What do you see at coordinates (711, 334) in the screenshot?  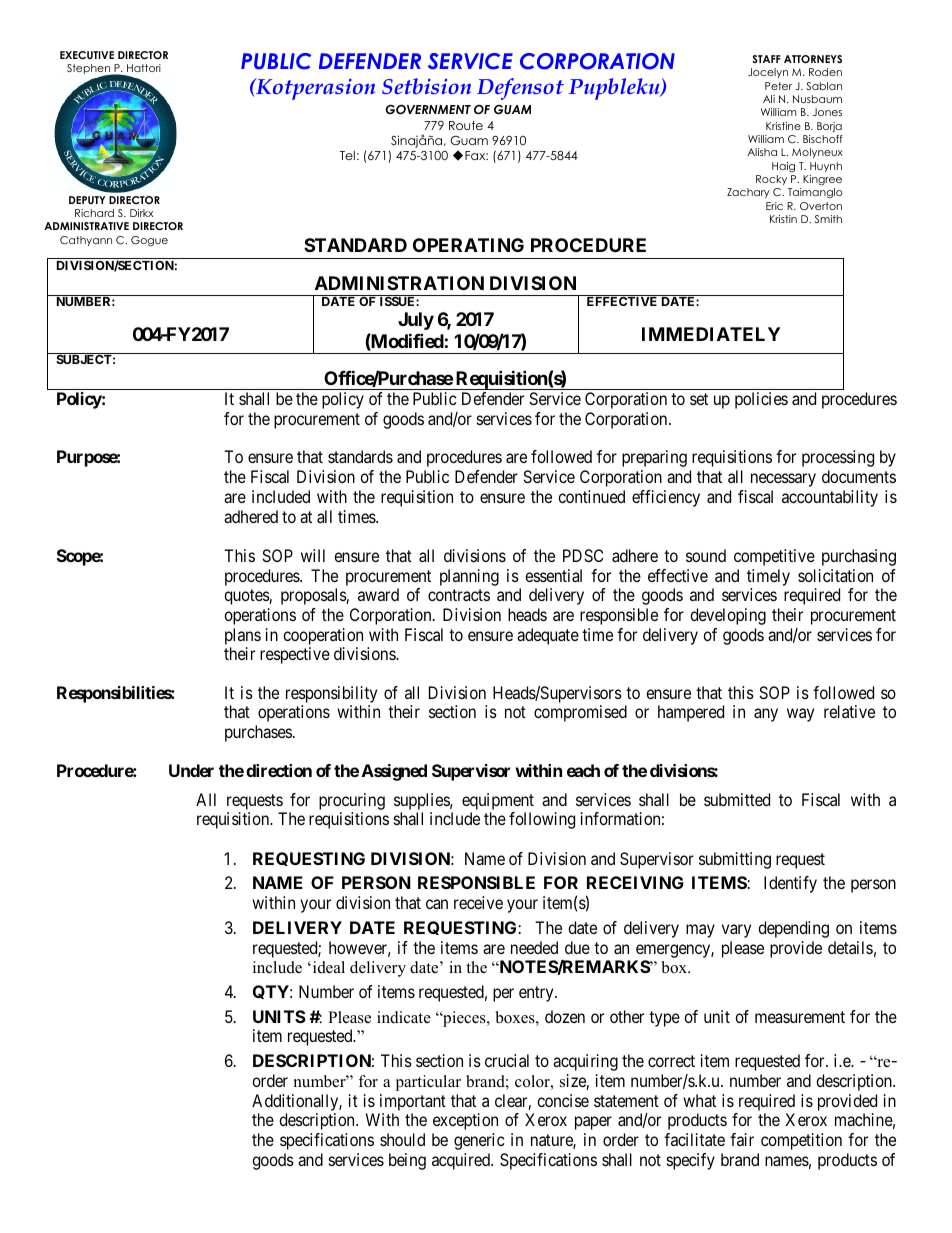 I see `IMMEDIATELY` at bounding box center [711, 334].
